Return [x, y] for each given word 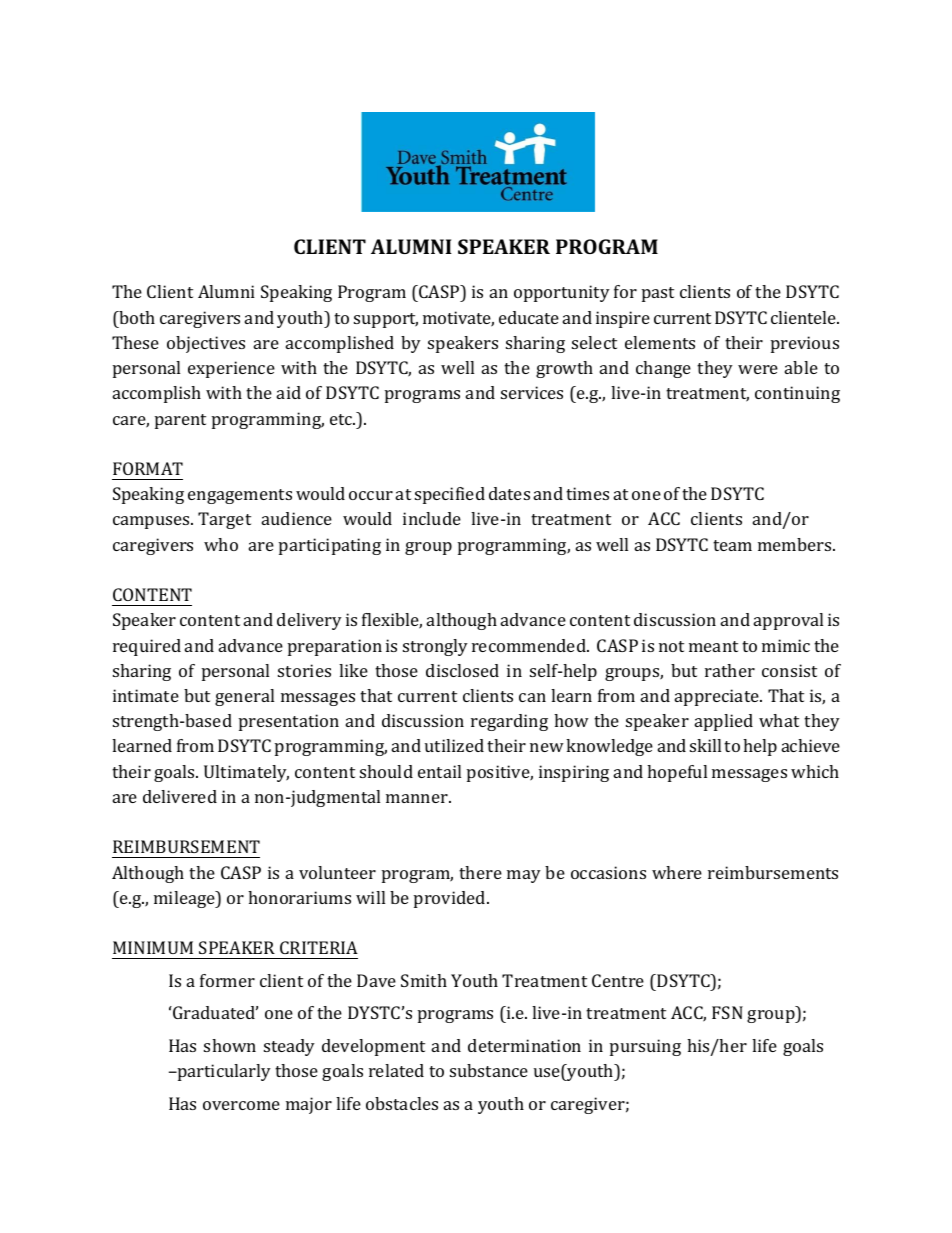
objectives [206, 344]
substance [489, 1070]
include [432, 518]
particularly [223, 1072]
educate [529, 317]
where [677, 872]
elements [660, 342]
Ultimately [246, 773]
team [732, 545]
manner [418, 798]
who [221, 544]
